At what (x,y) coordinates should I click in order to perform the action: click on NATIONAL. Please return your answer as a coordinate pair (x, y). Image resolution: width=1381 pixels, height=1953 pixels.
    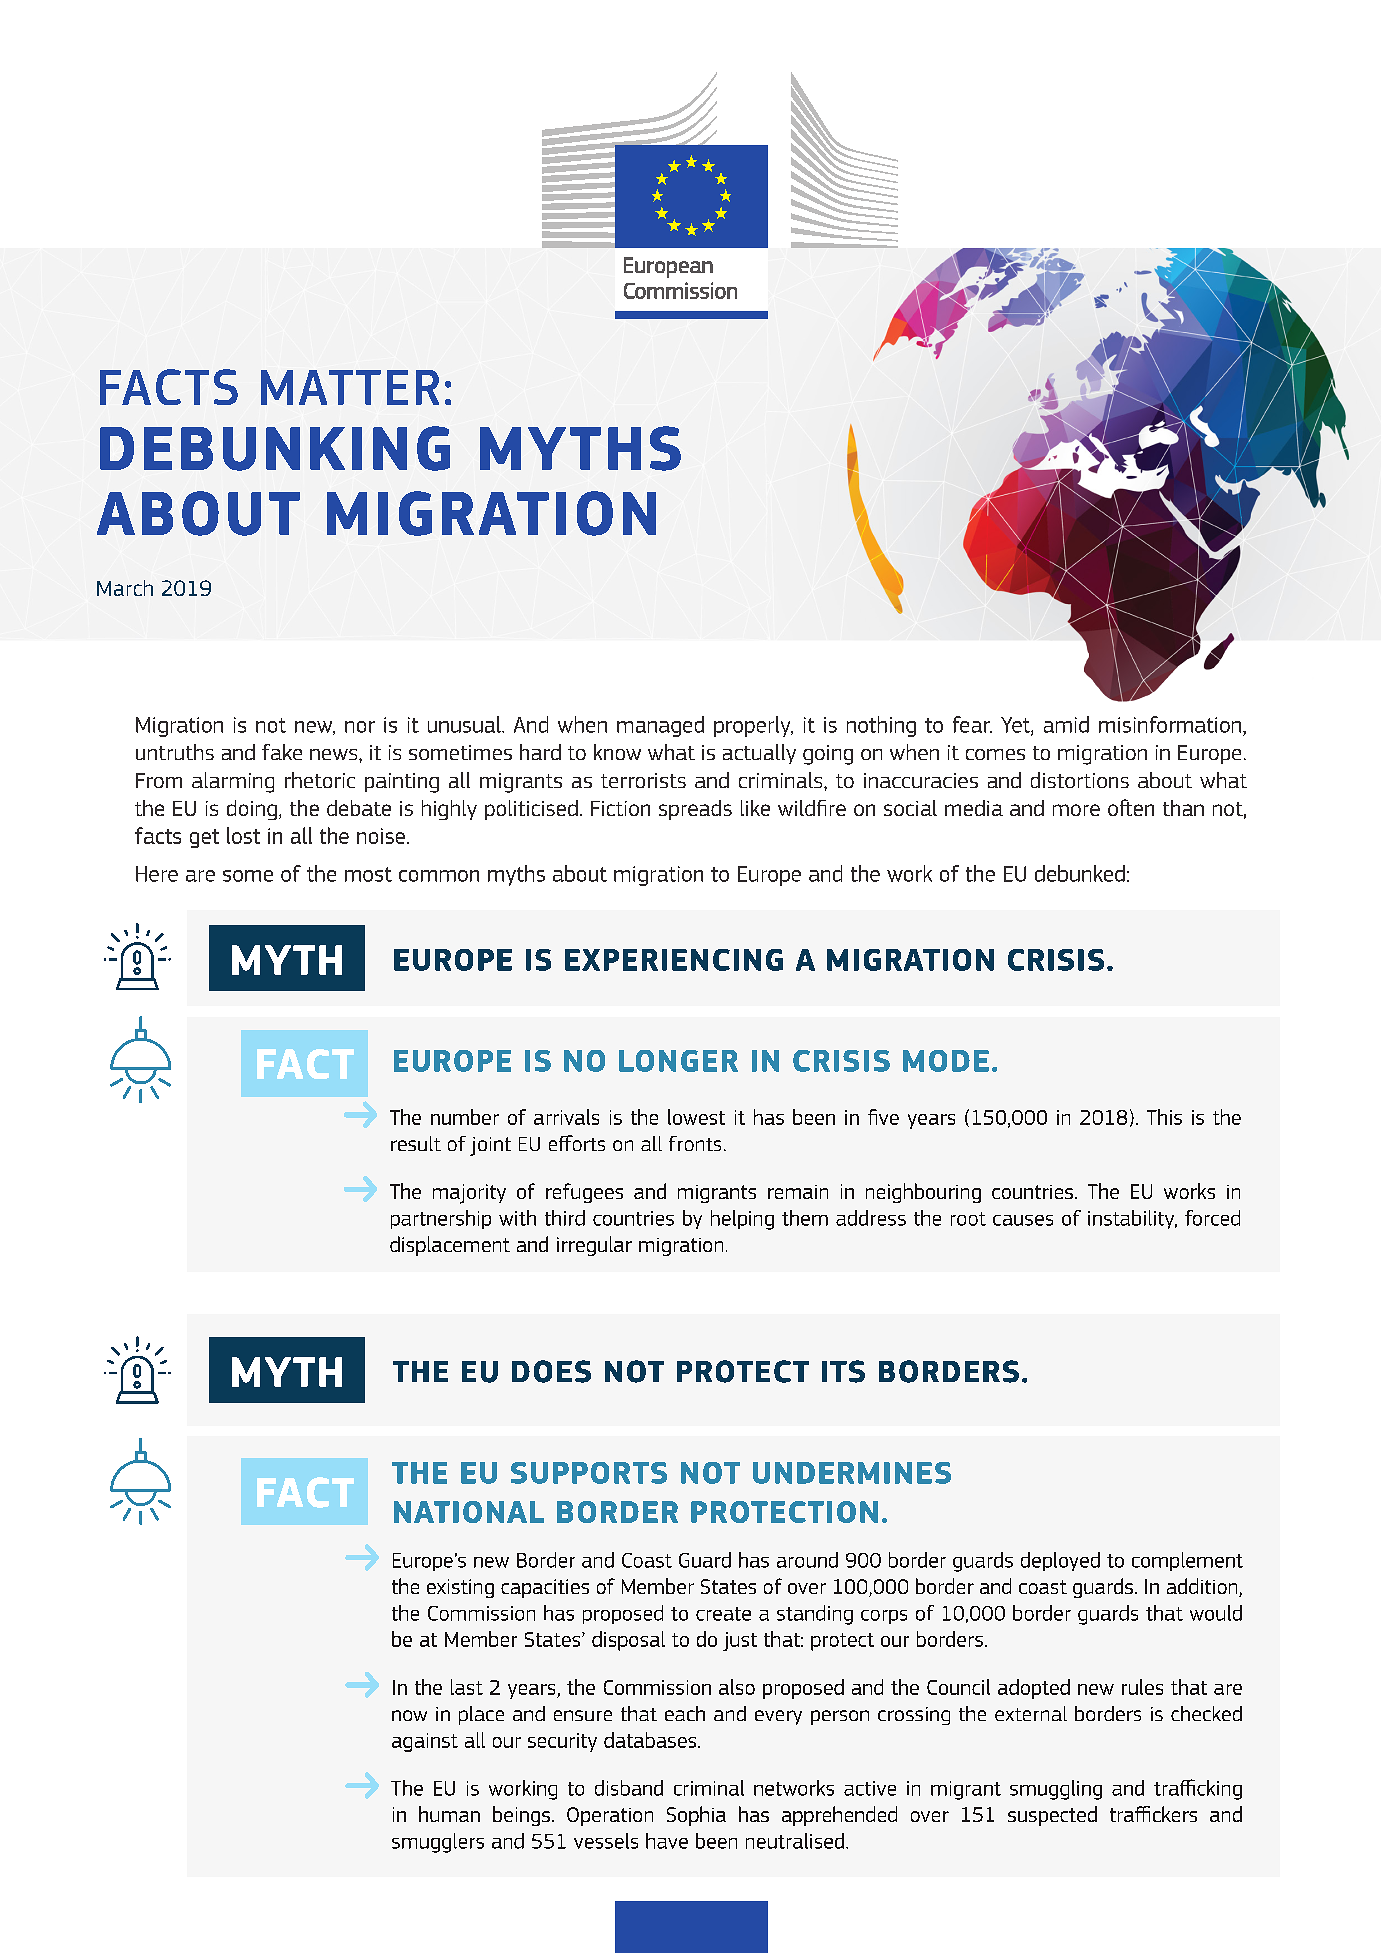
    Looking at the image, I should click on (469, 1512).
